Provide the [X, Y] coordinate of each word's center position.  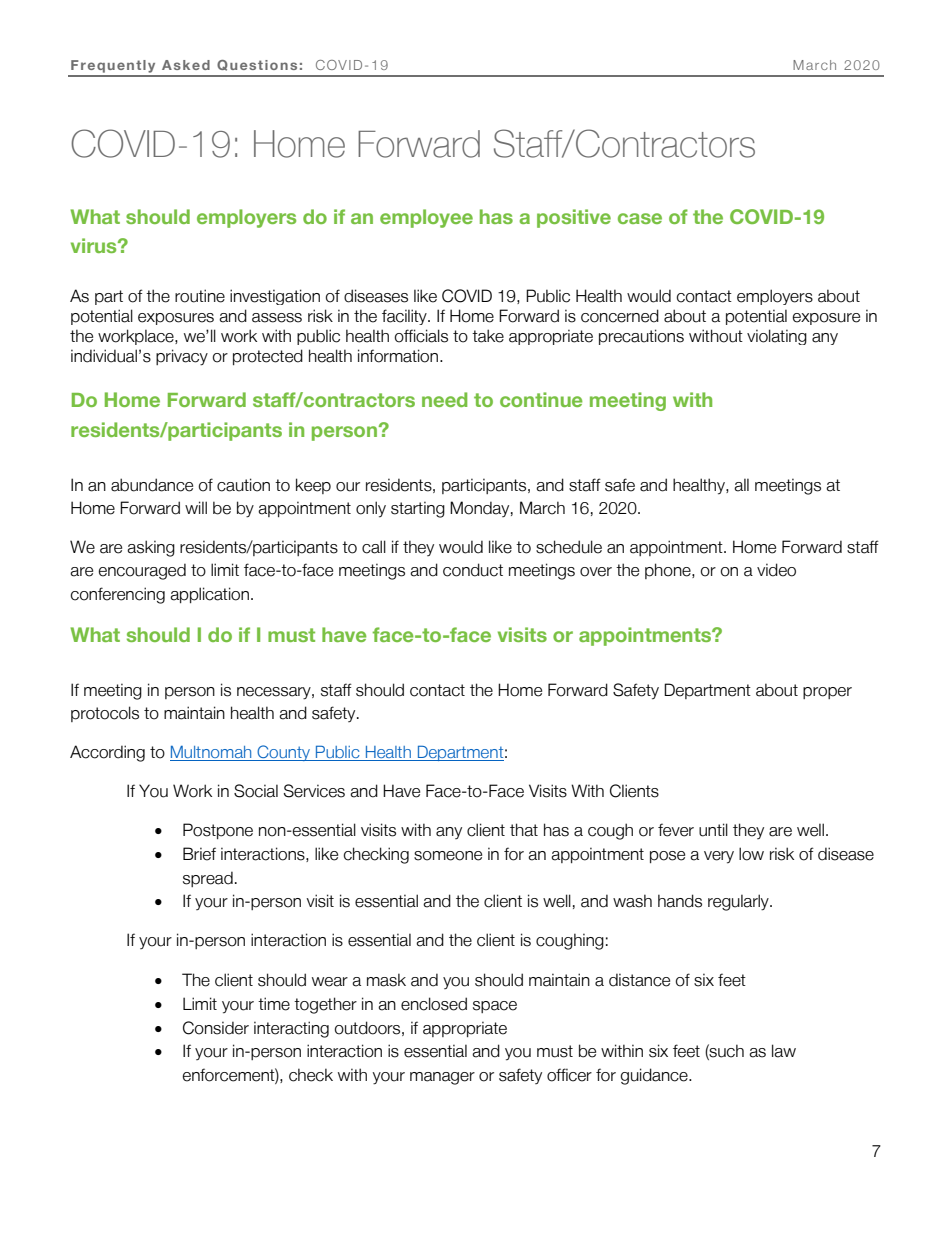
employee [426, 218]
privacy [182, 357]
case [640, 218]
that [524, 830]
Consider [216, 1028]
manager [442, 1078]
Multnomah [212, 753]
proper [827, 693]
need [444, 399]
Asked [186, 65]
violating [777, 337]
